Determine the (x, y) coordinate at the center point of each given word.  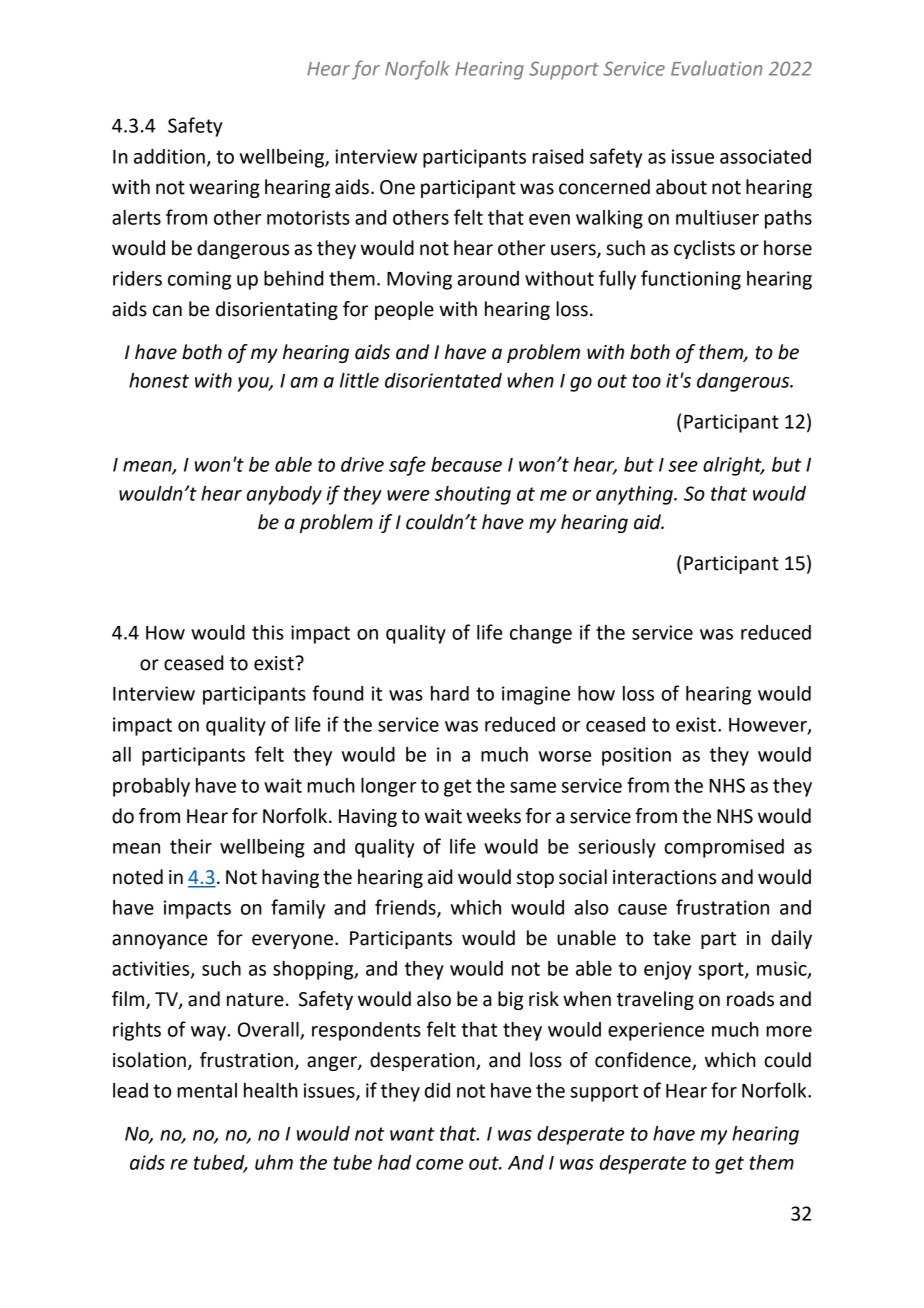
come (439, 1164)
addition (169, 156)
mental (207, 1090)
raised (557, 156)
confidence (644, 1061)
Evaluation (716, 68)
